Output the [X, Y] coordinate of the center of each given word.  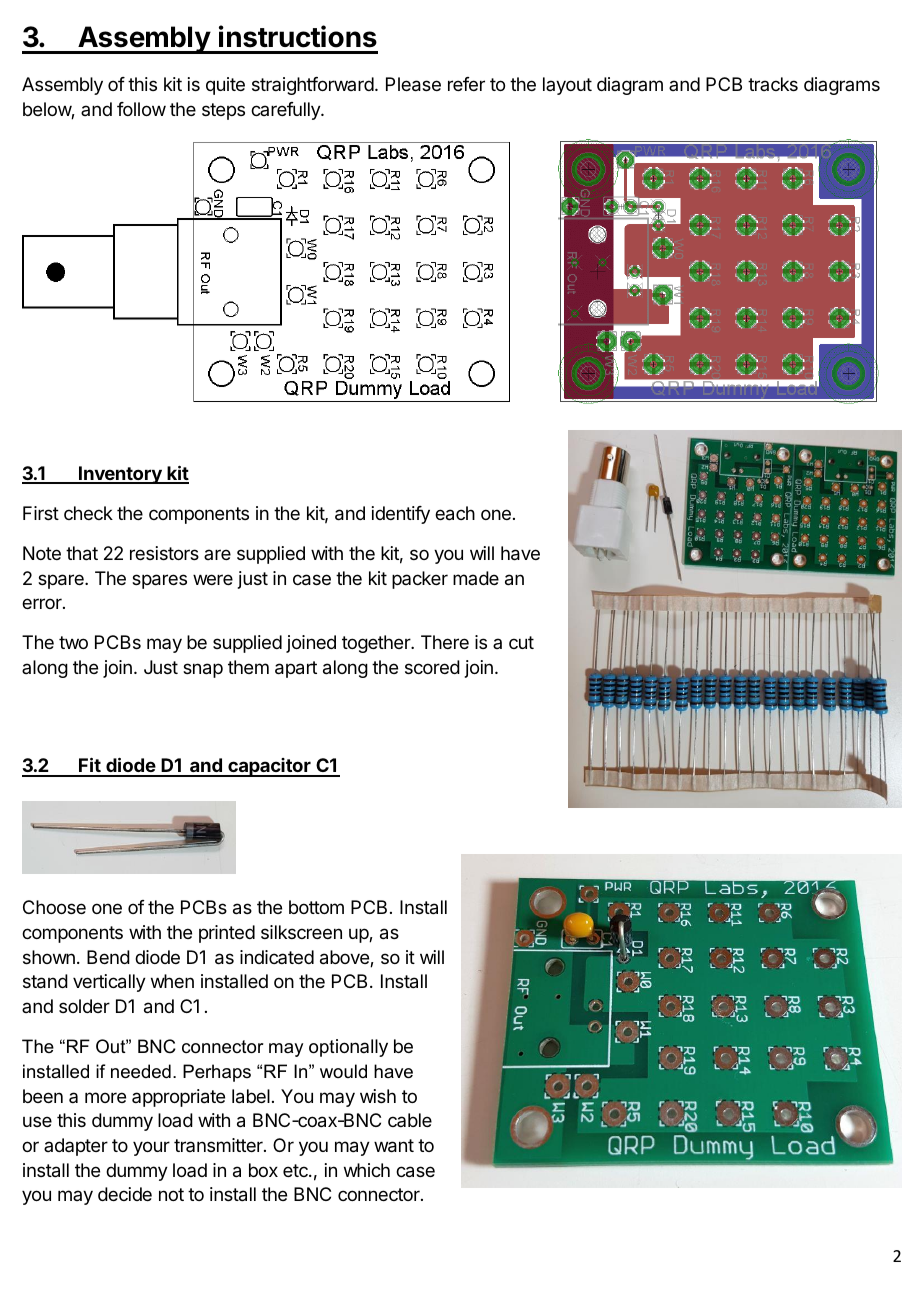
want [394, 1146]
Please [413, 84]
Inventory [120, 475]
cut [521, 642]
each [455, 513]
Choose [54, 907]
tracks [773, 84]
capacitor [269, 767]
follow [141, 109]
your [151, 1148]
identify [401, 515]
